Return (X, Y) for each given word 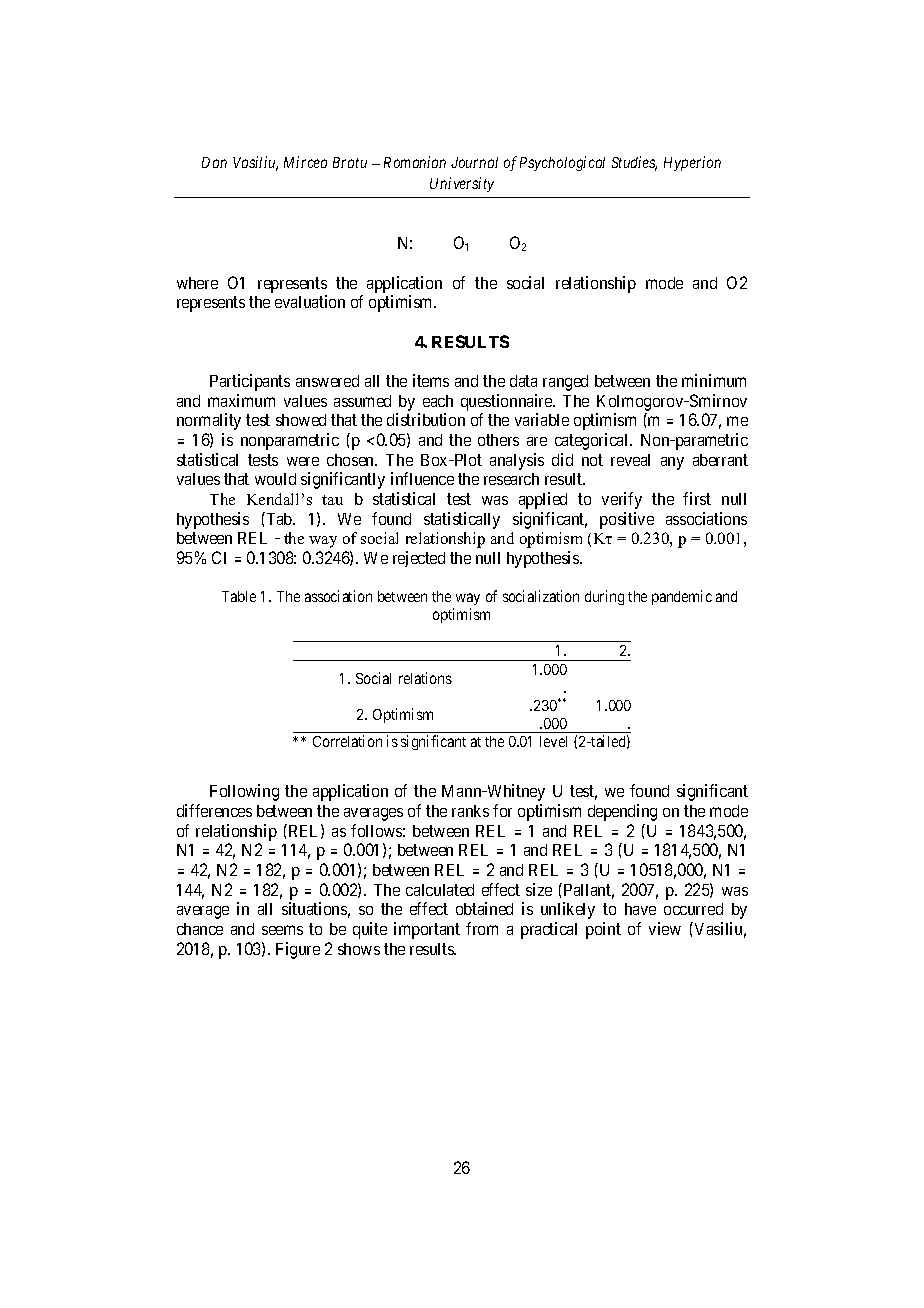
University (462, 184)
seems (282, 930)
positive (627, 520)
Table (239, 596)
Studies (634, 163)
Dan (214, 162)
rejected (419, 559)
